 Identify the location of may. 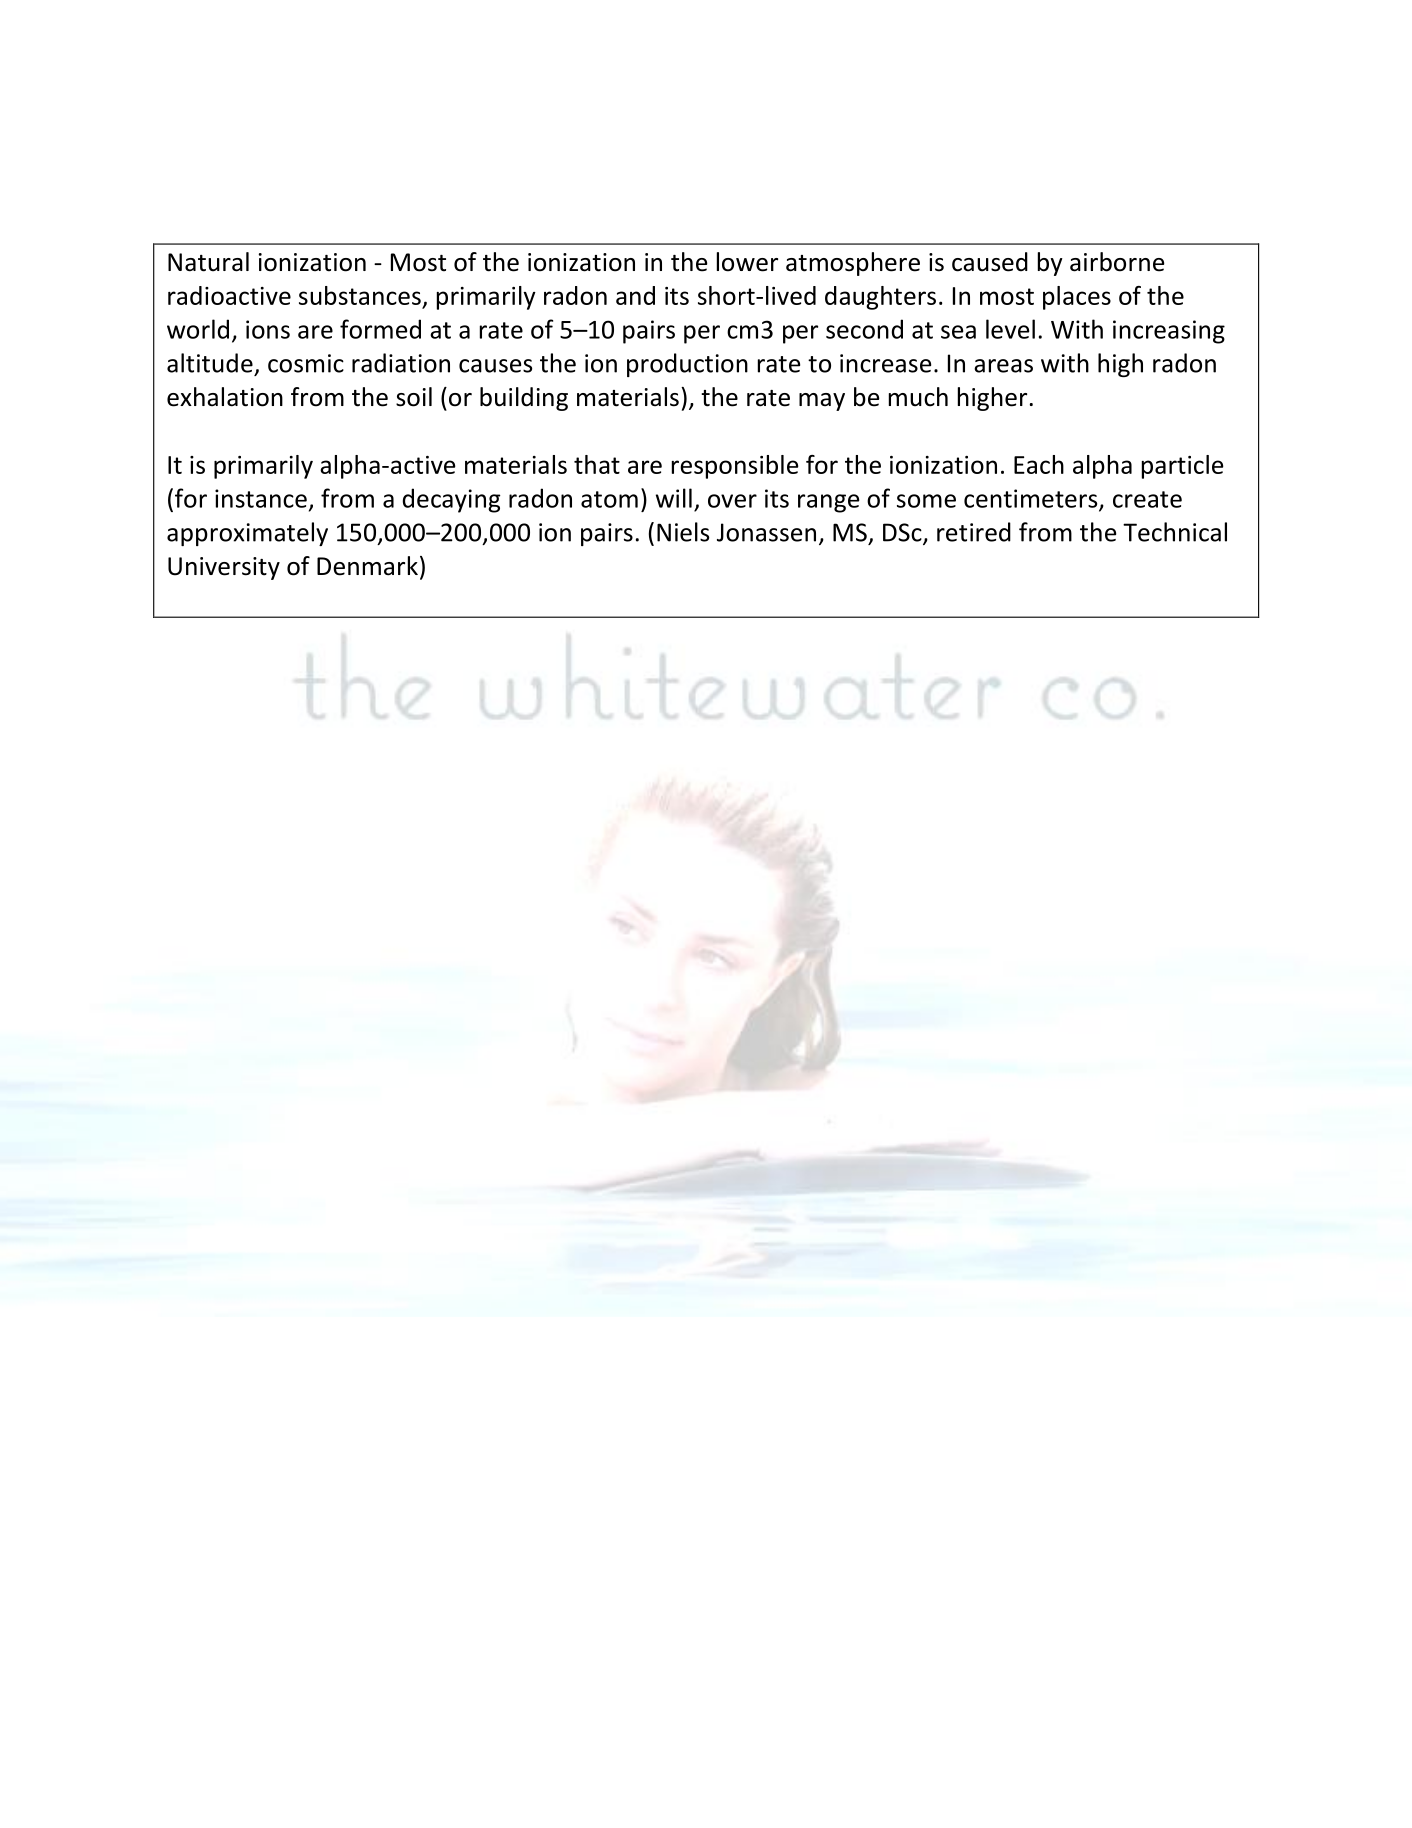
(822, 402).
